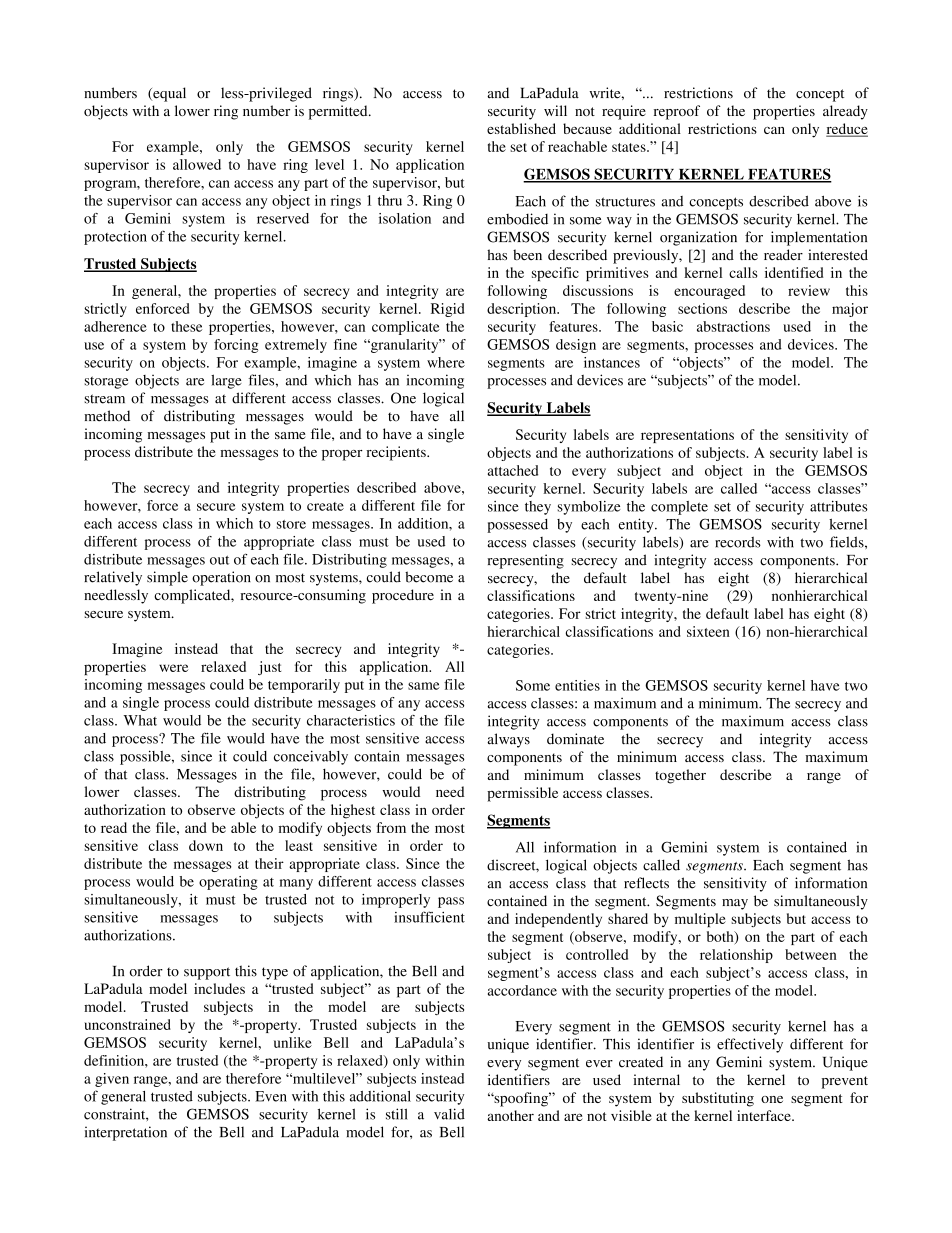 The width and height of the screenshot is (952, 1233). What do you see at coordinates (522, 794) in the screenshot?
I see `permissible` at bounding box center [522, 794].
